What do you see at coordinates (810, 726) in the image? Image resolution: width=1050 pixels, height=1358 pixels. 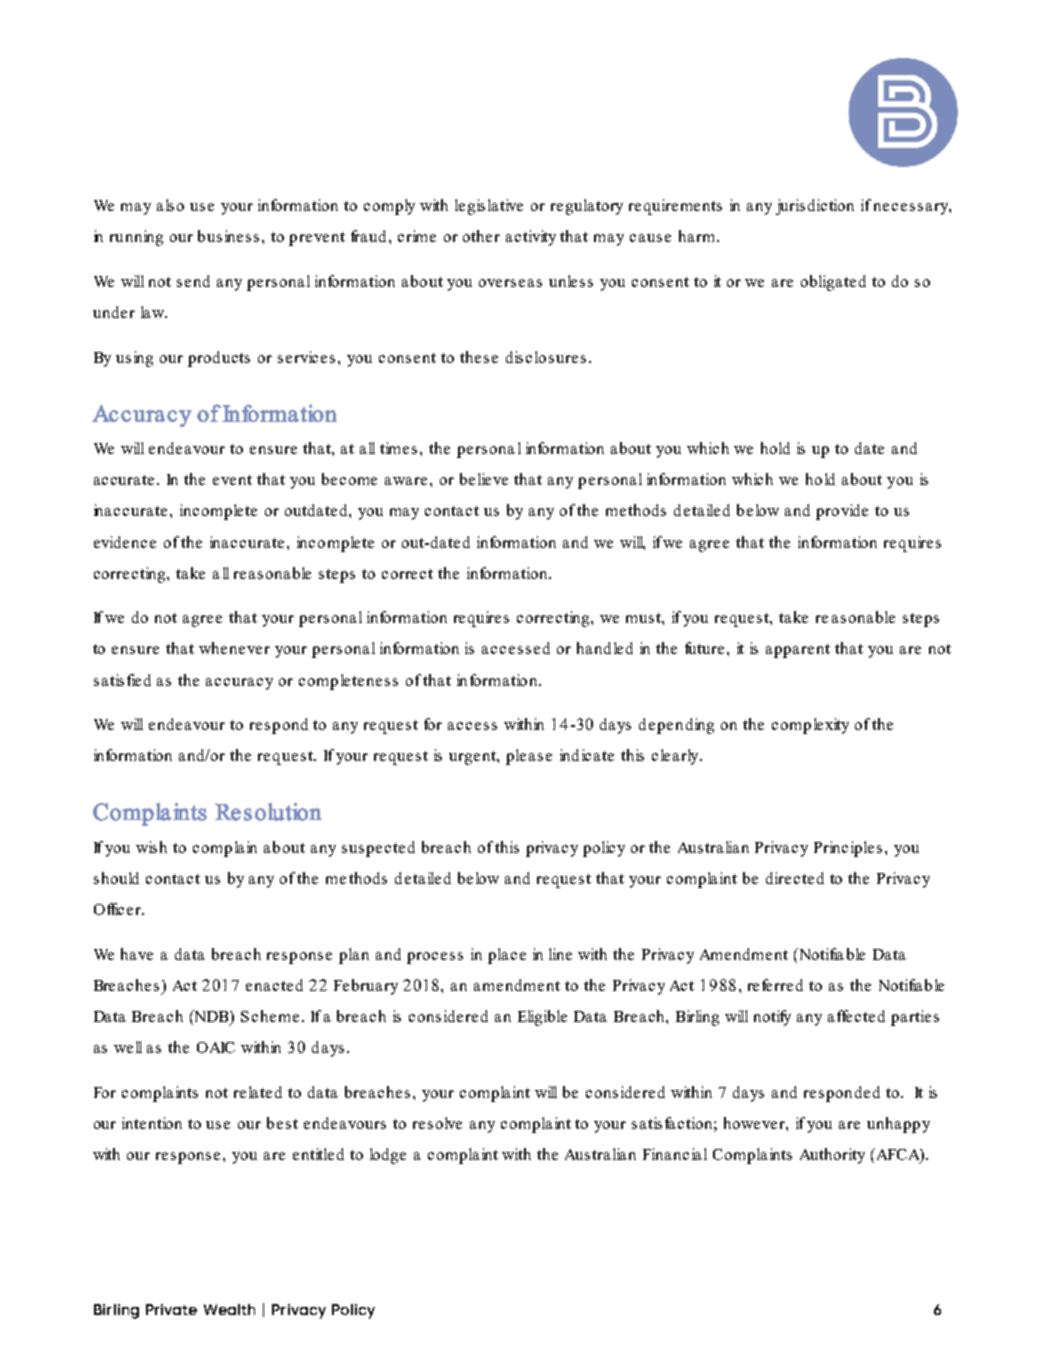 I see `complexity` at bounding box center [810, 726].
